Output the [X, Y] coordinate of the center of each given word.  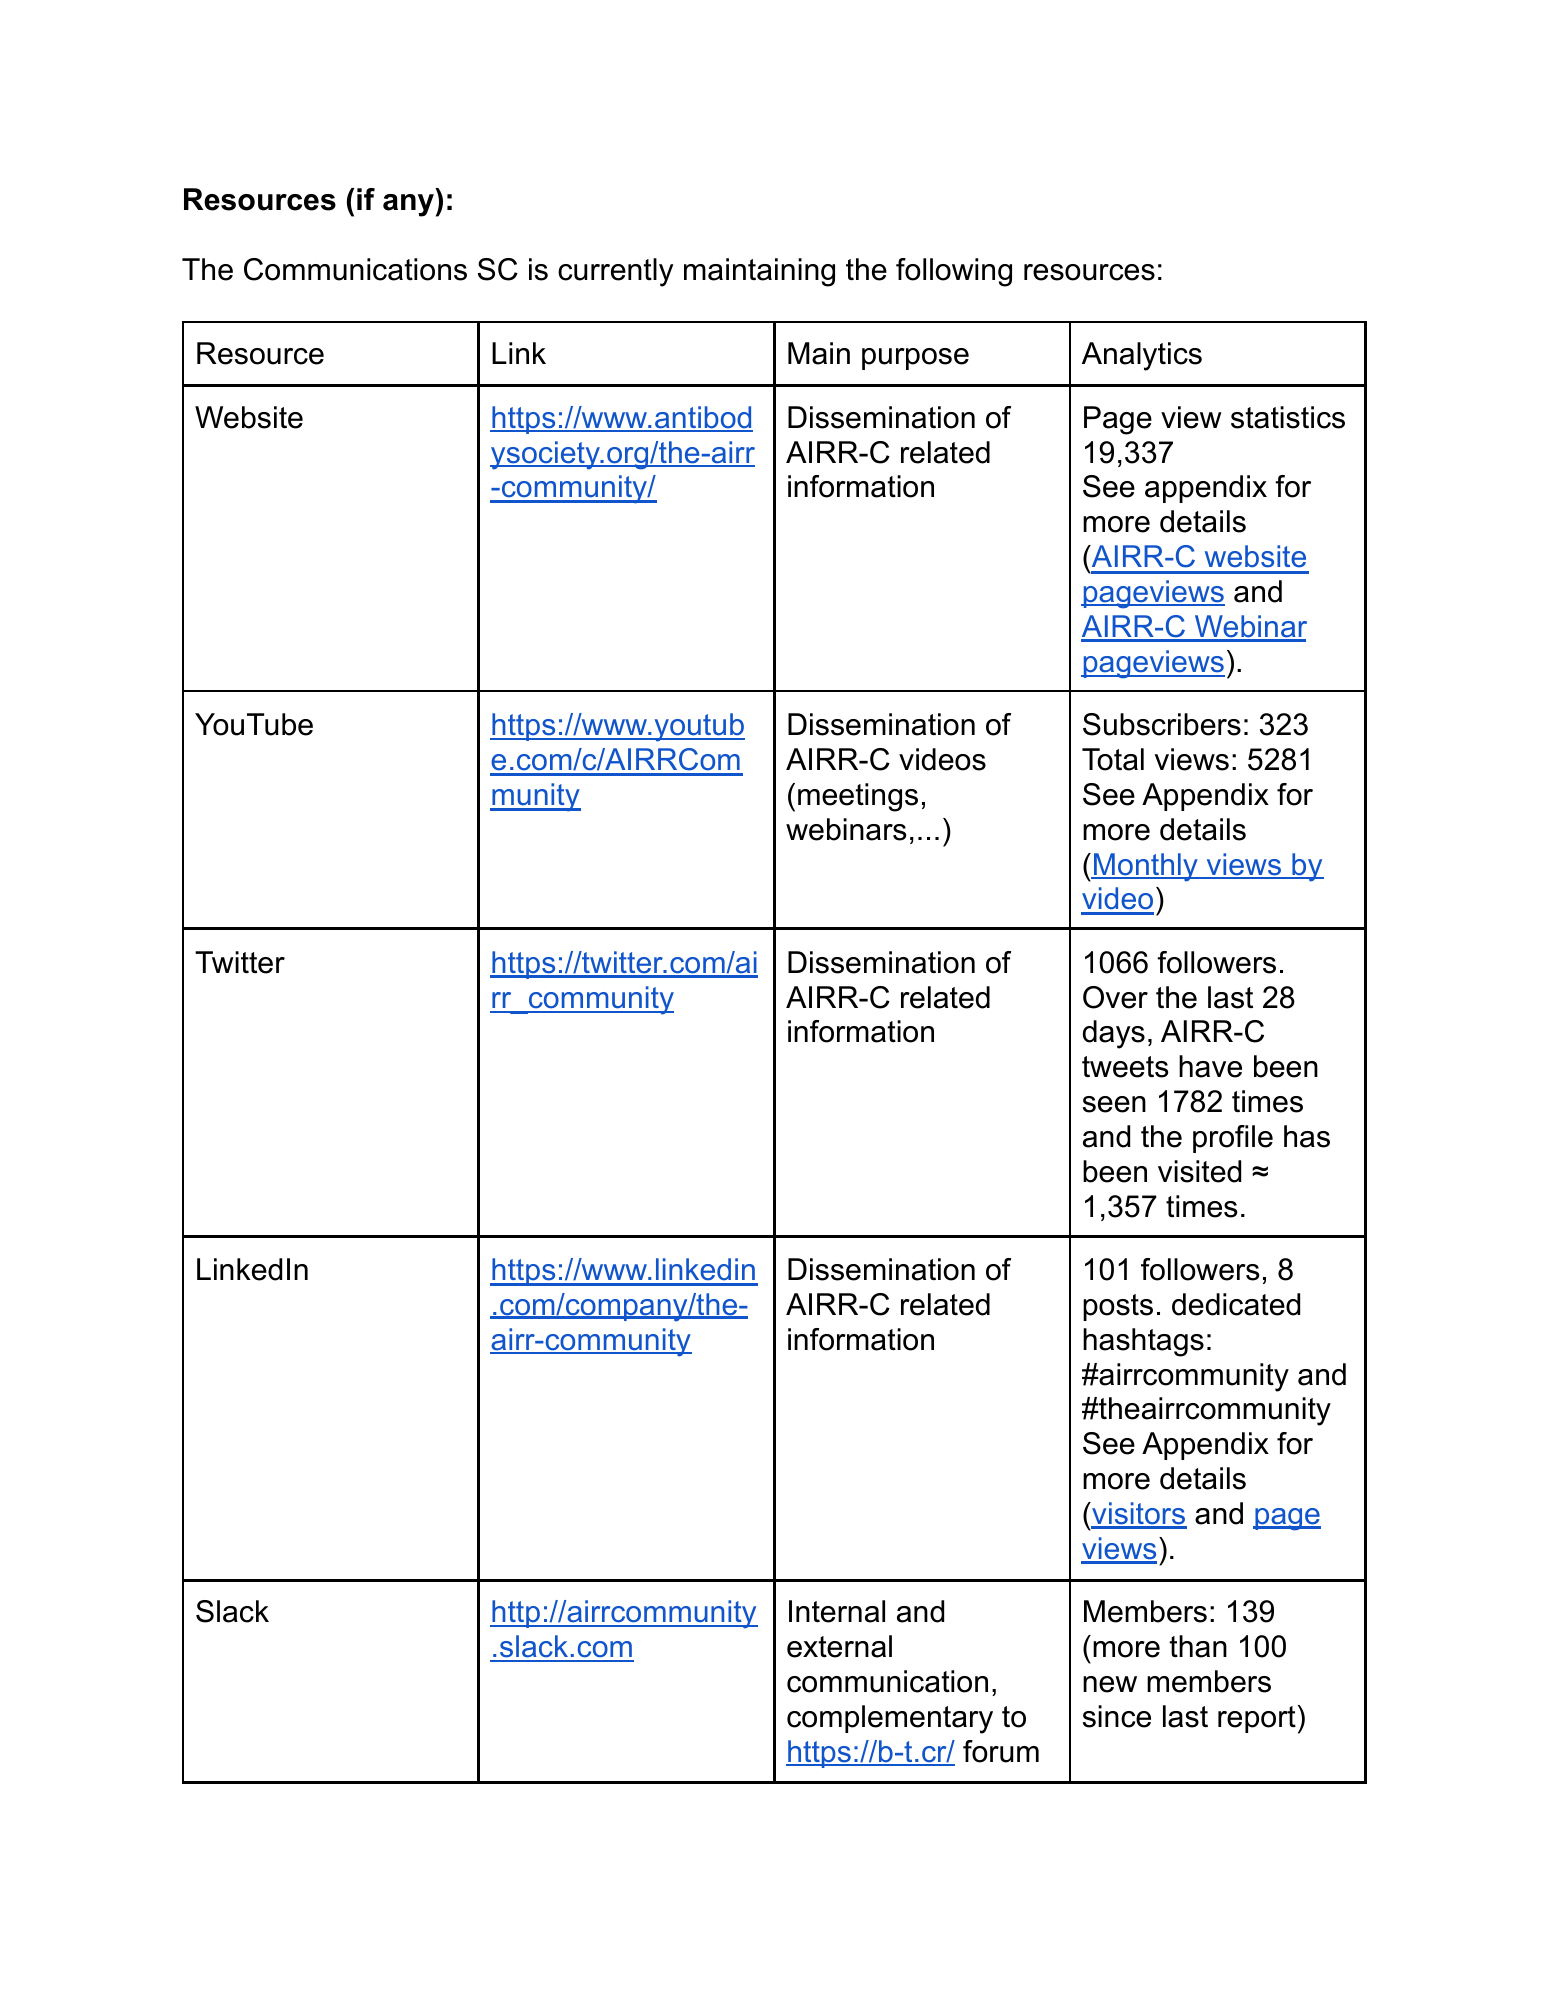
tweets [1125, 1067]
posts [1118, 1307]
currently [615, 272]
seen [1114, 1104]
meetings [858, 797]
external [839, 1646]
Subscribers [1162, 724]
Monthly [1146, 867]
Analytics [1142, 356]
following [954, 272]
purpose [915, 359]
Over [1115, 997]
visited [1199, 1171]
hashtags [1143, 1342]
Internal [837, 1611]
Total [1113, 759]
